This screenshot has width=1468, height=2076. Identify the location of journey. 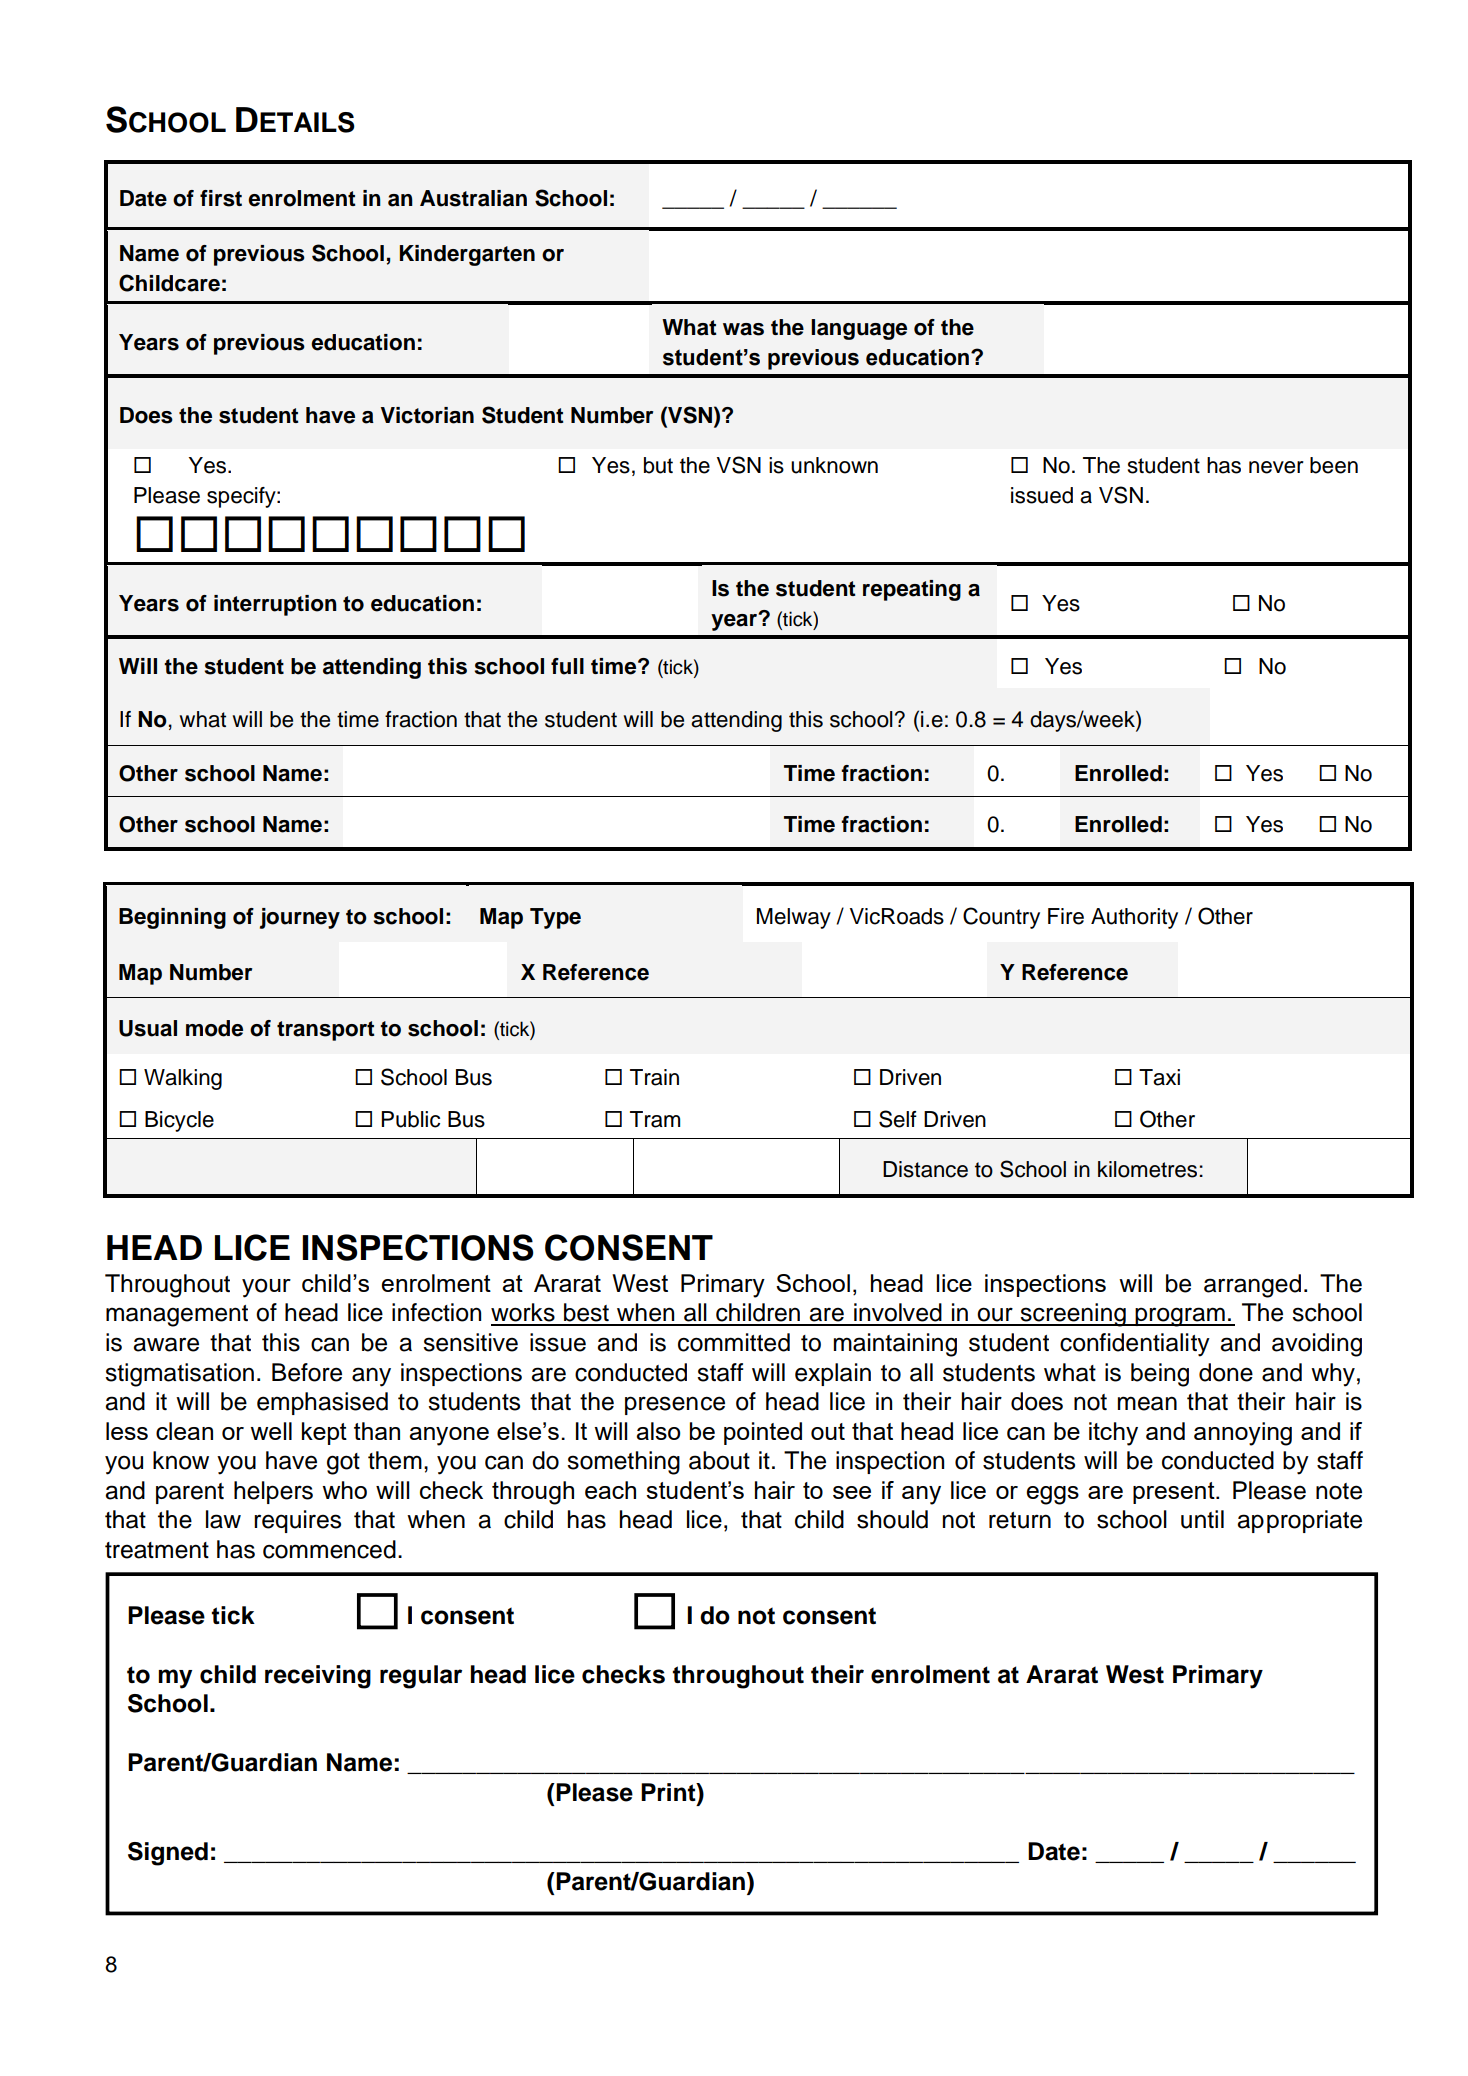
(300, 918).
